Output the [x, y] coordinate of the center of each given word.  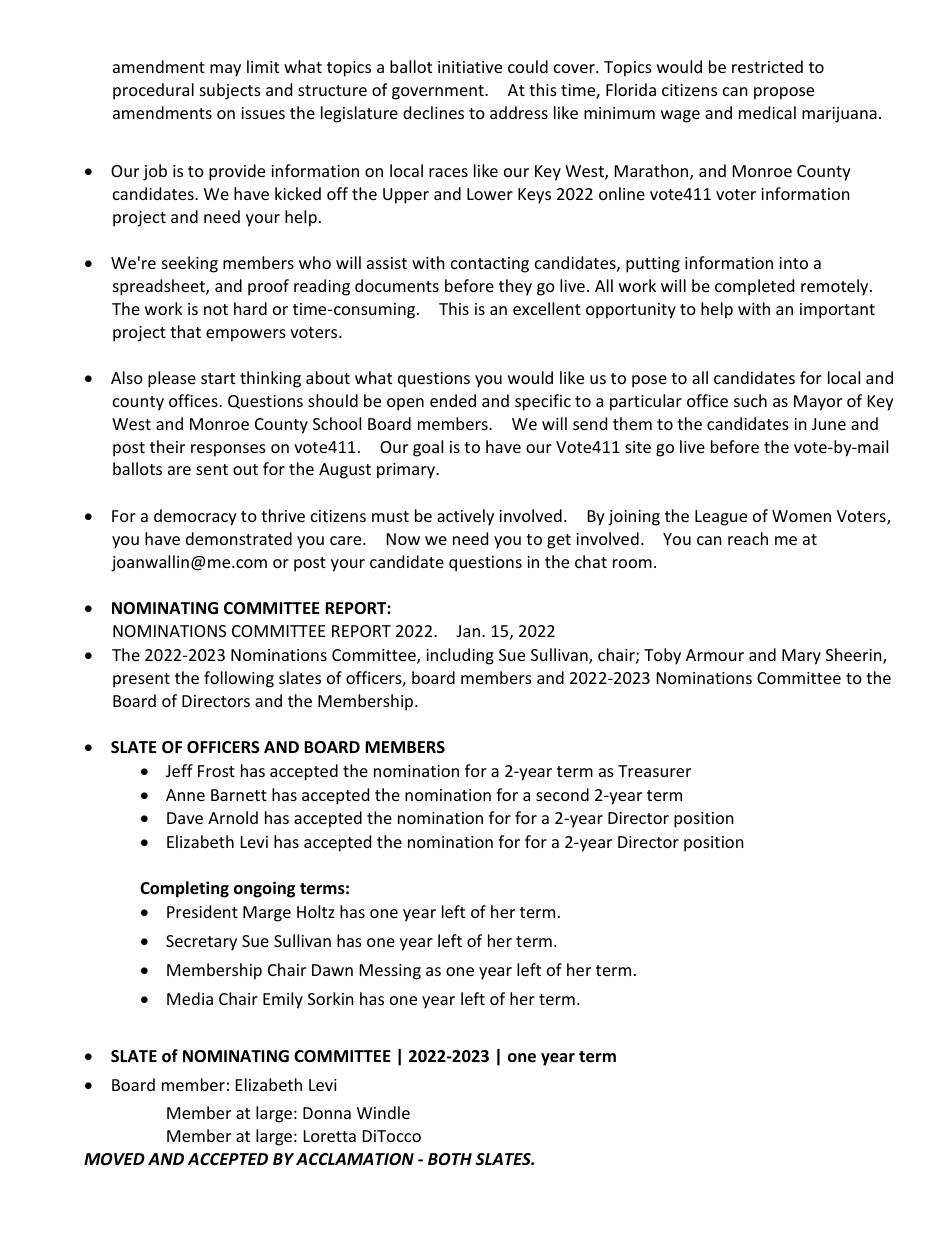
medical [767, 112]
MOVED [114, 1159]
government [439, 92]
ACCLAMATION [355, 1159]
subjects [230, 91]
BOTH [450, 1159]
